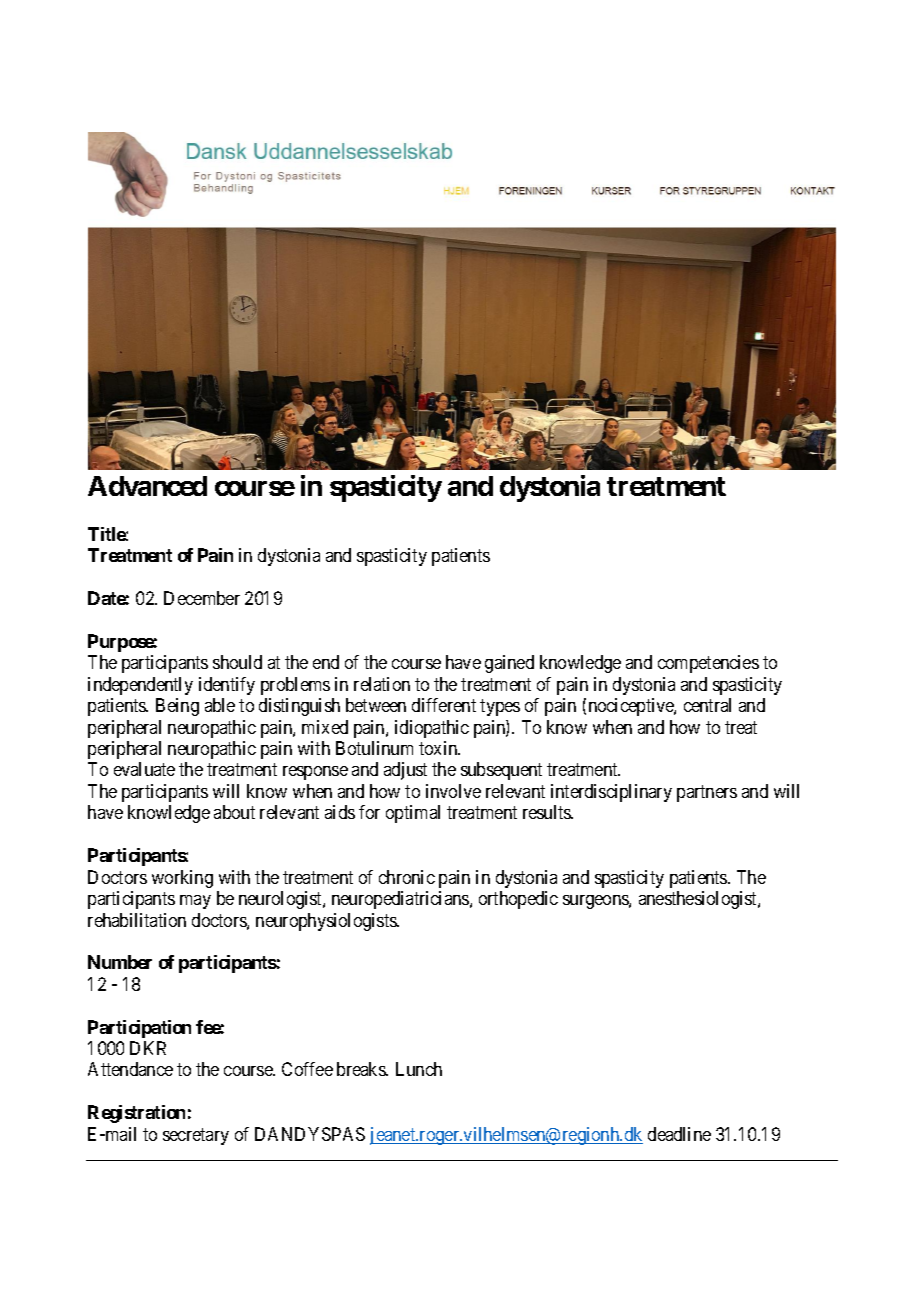 This screenshot has height=1308, width=924. What do you see at coordinates (147, 486) in the screenshot?
I see `Advanced` at bounding box center [147, 486].
